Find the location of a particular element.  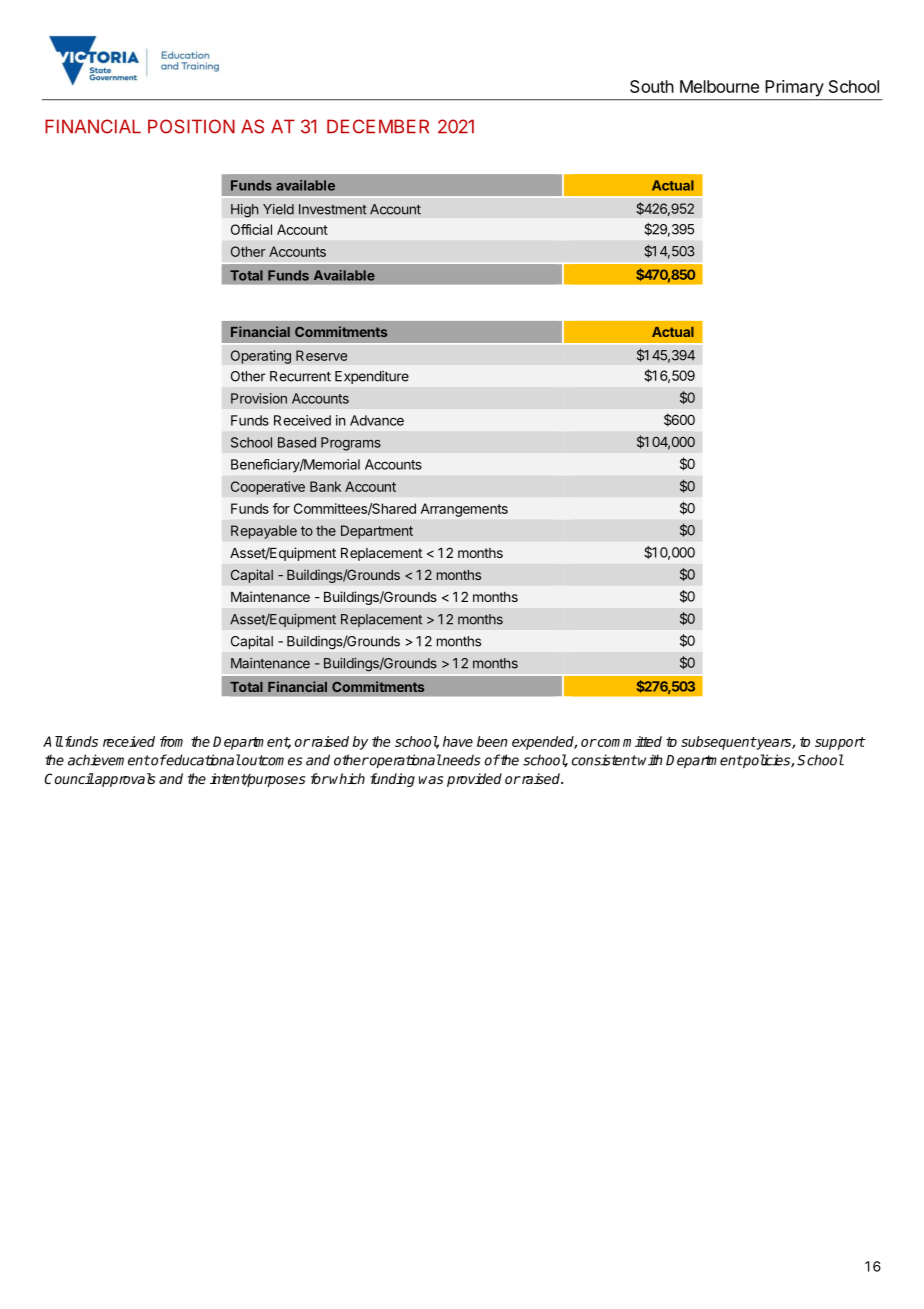

POSITION is located at coordinates (191, 126).
